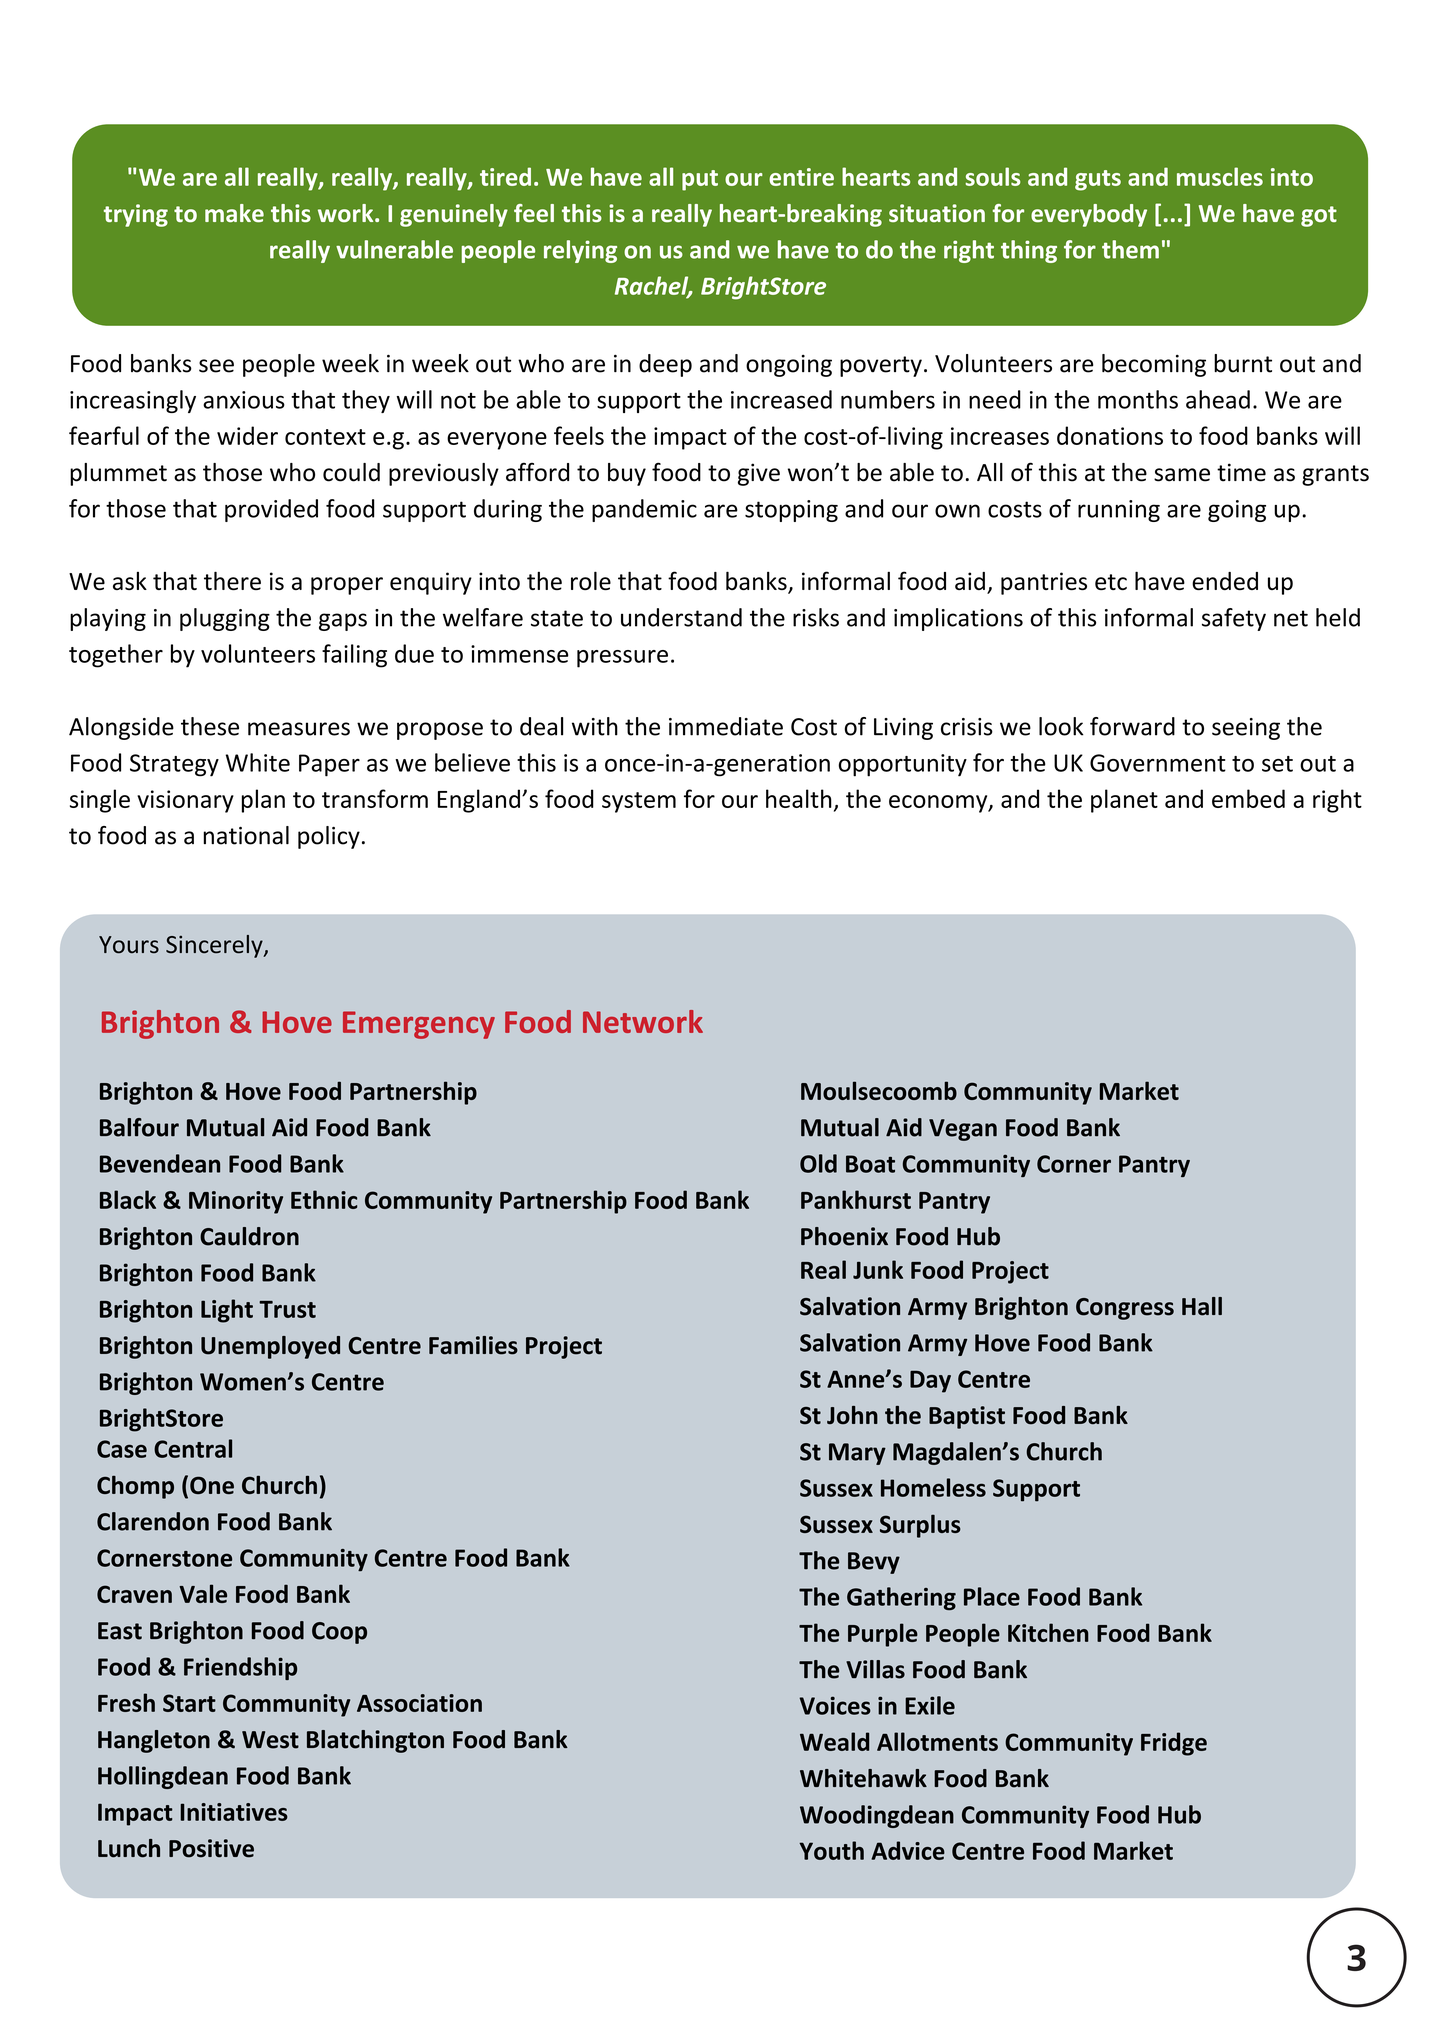  Describe the element at coordinates (852, 1415) in the image. I see `John` at that location.
